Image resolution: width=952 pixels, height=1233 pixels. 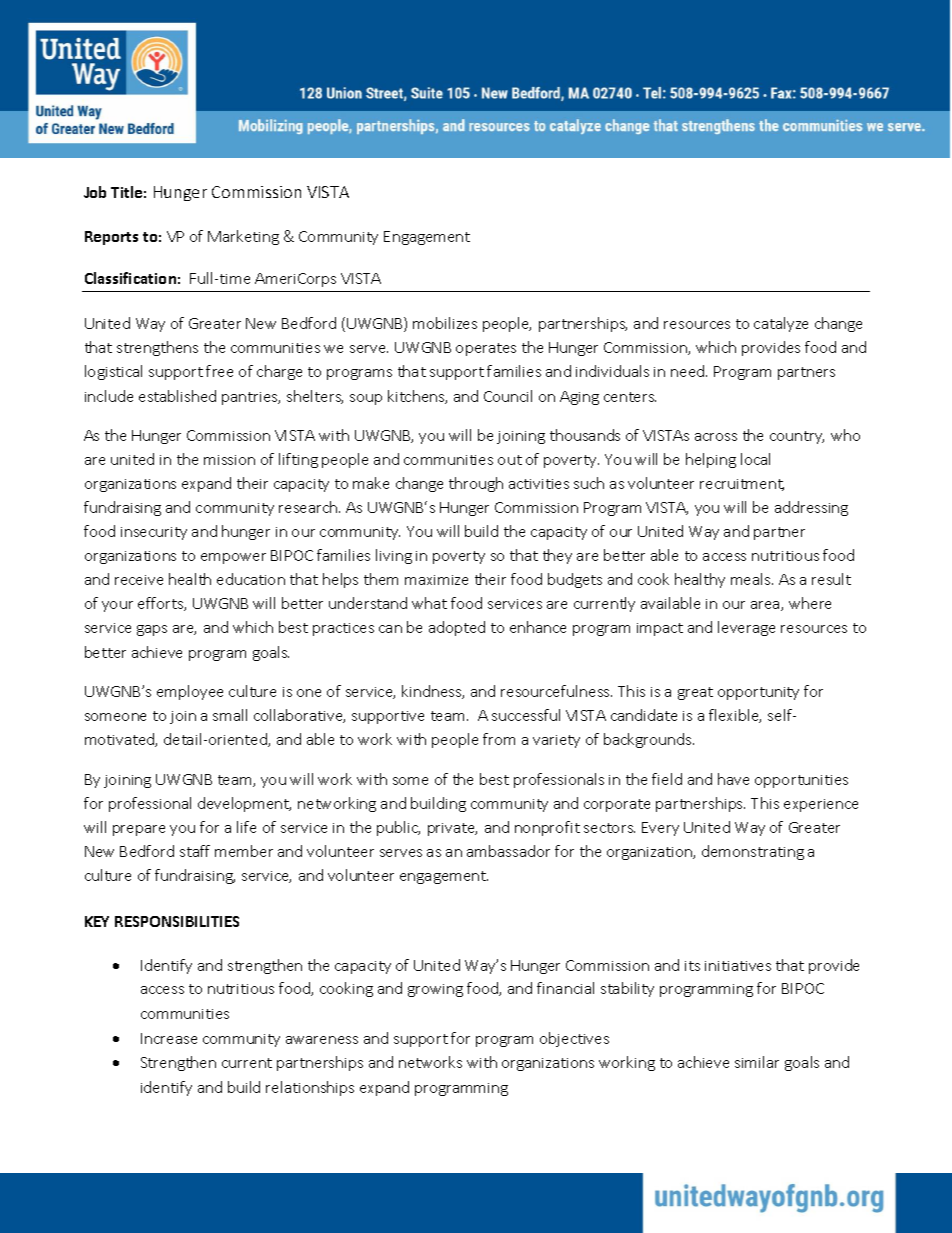 What do you see at coordinates (169, 1038) in the document?
I see `Increase` at bounding box center [169, 1038].
